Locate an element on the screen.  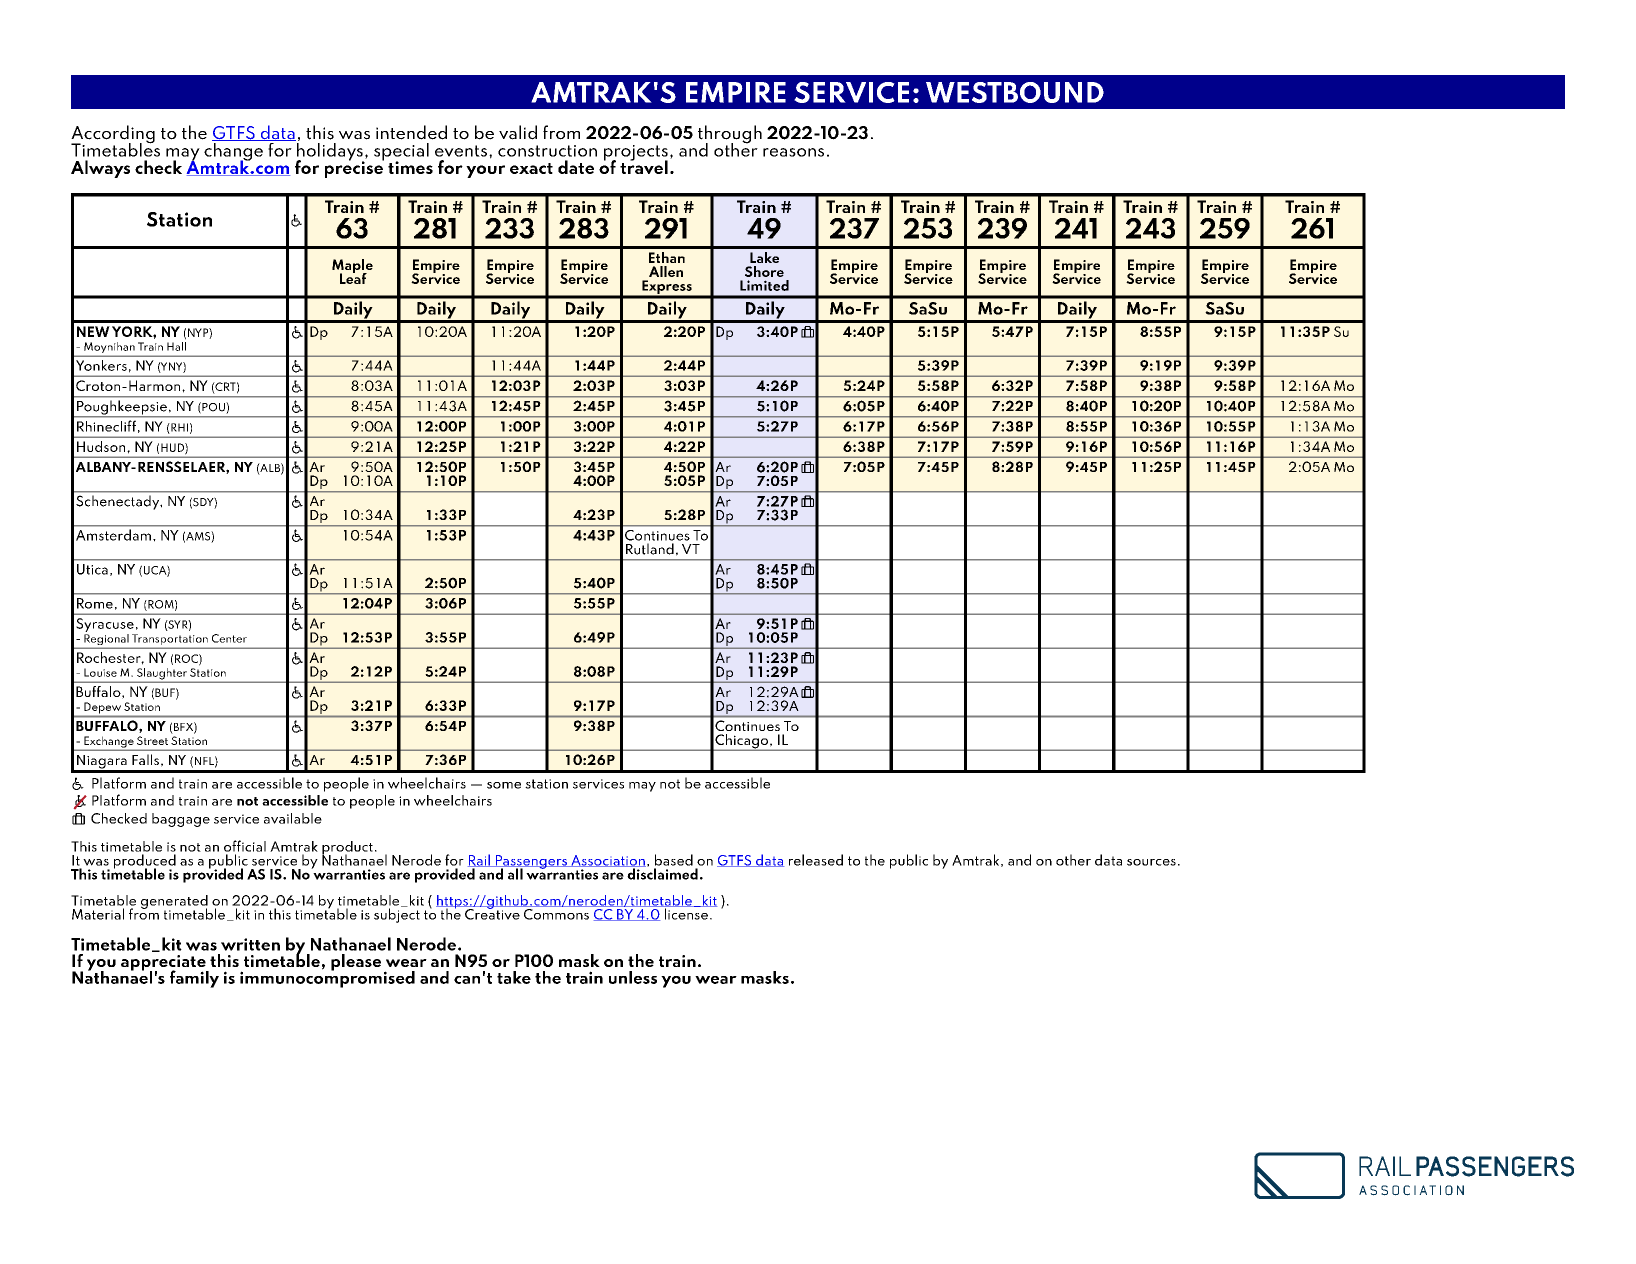
written is located at coordinates (250, 944).
